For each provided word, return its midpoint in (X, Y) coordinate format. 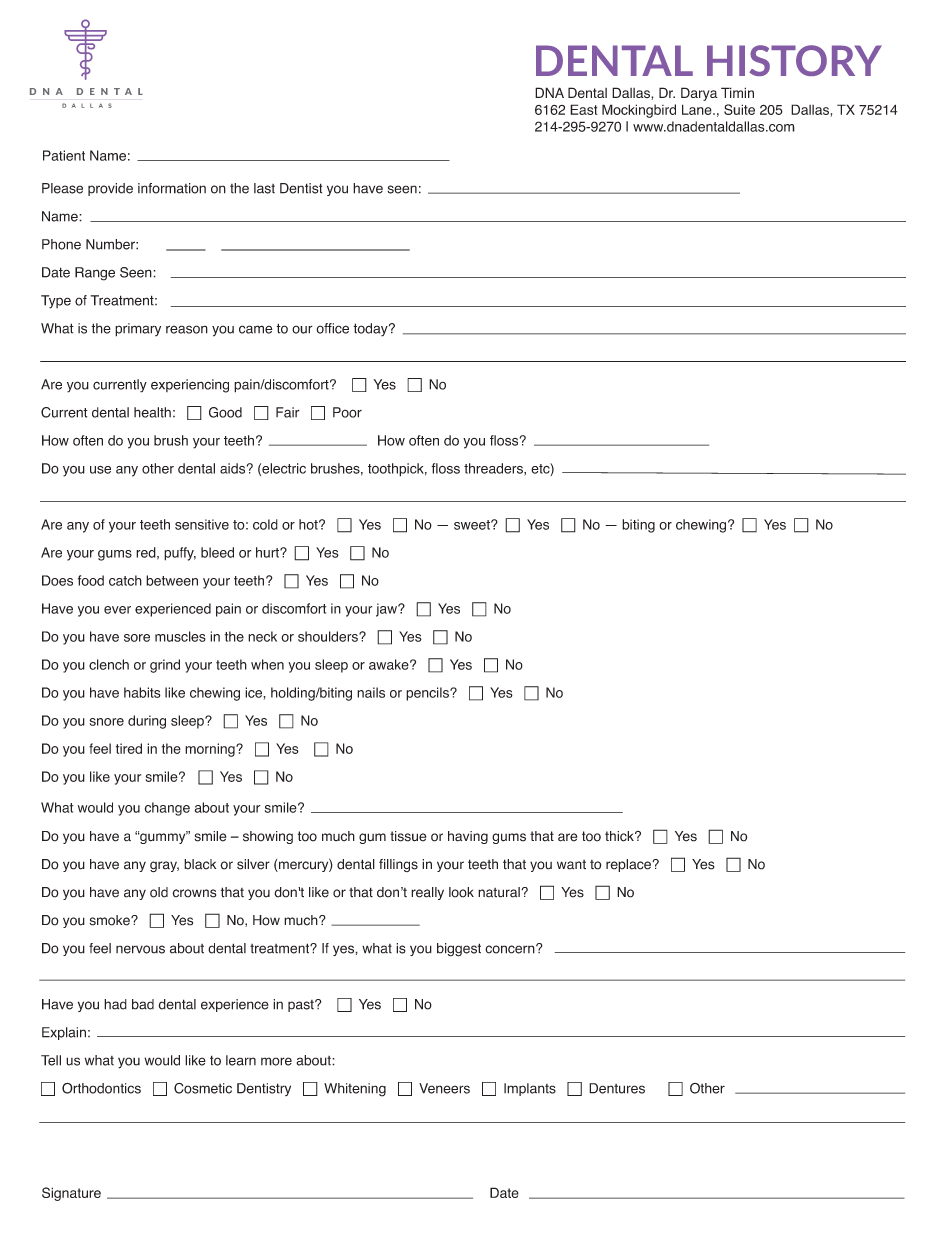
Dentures (617, 1088)
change (167, 809)
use (100, 470)
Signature (71, 1194)
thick (620, 836)
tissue (408, 836)
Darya (699, 94)
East (583, 109)
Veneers (444, 1088)
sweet (473, 525)
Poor (347, 412)
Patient (64, 155)
